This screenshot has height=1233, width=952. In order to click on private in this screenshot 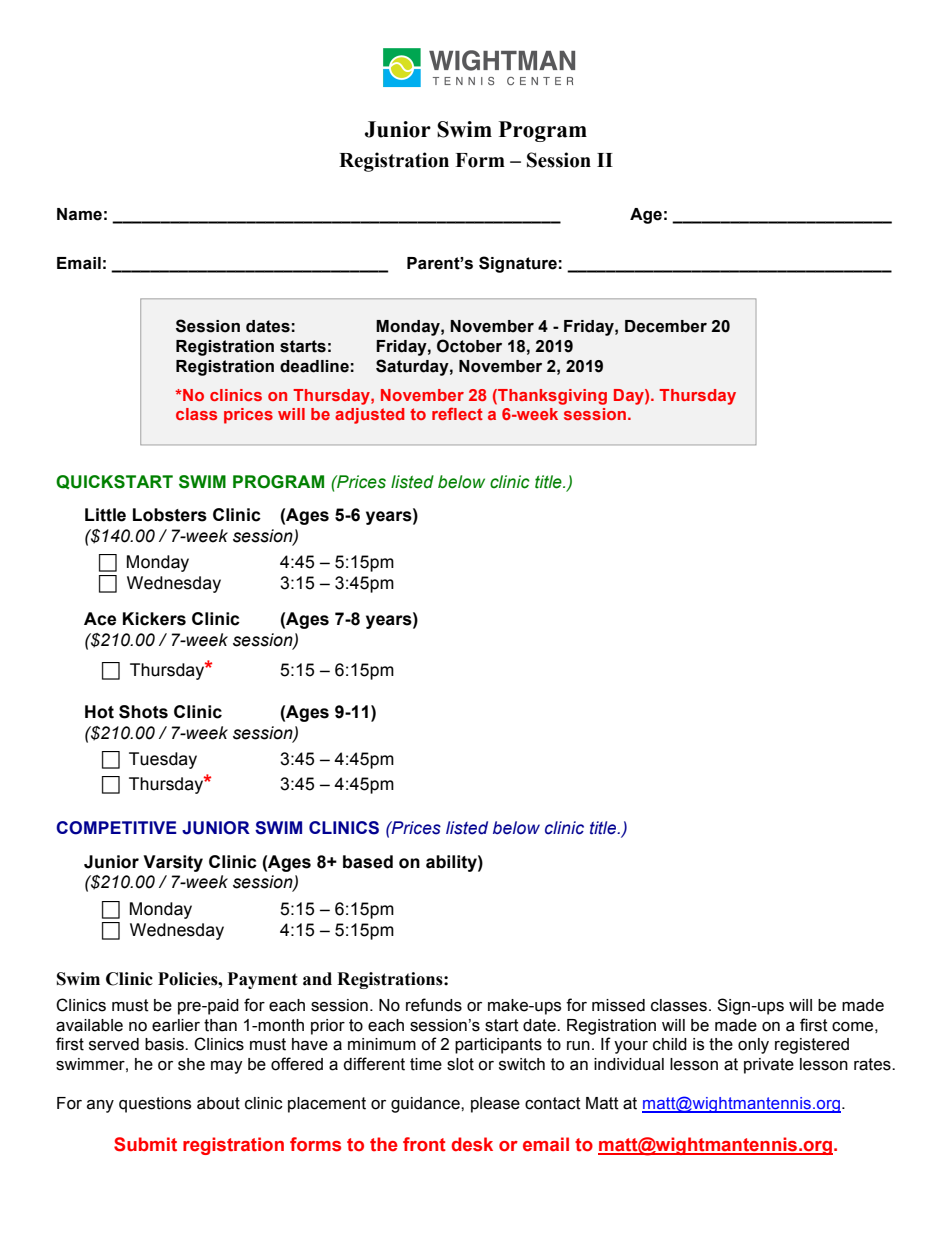, I will do `click(769, 1066)`.
